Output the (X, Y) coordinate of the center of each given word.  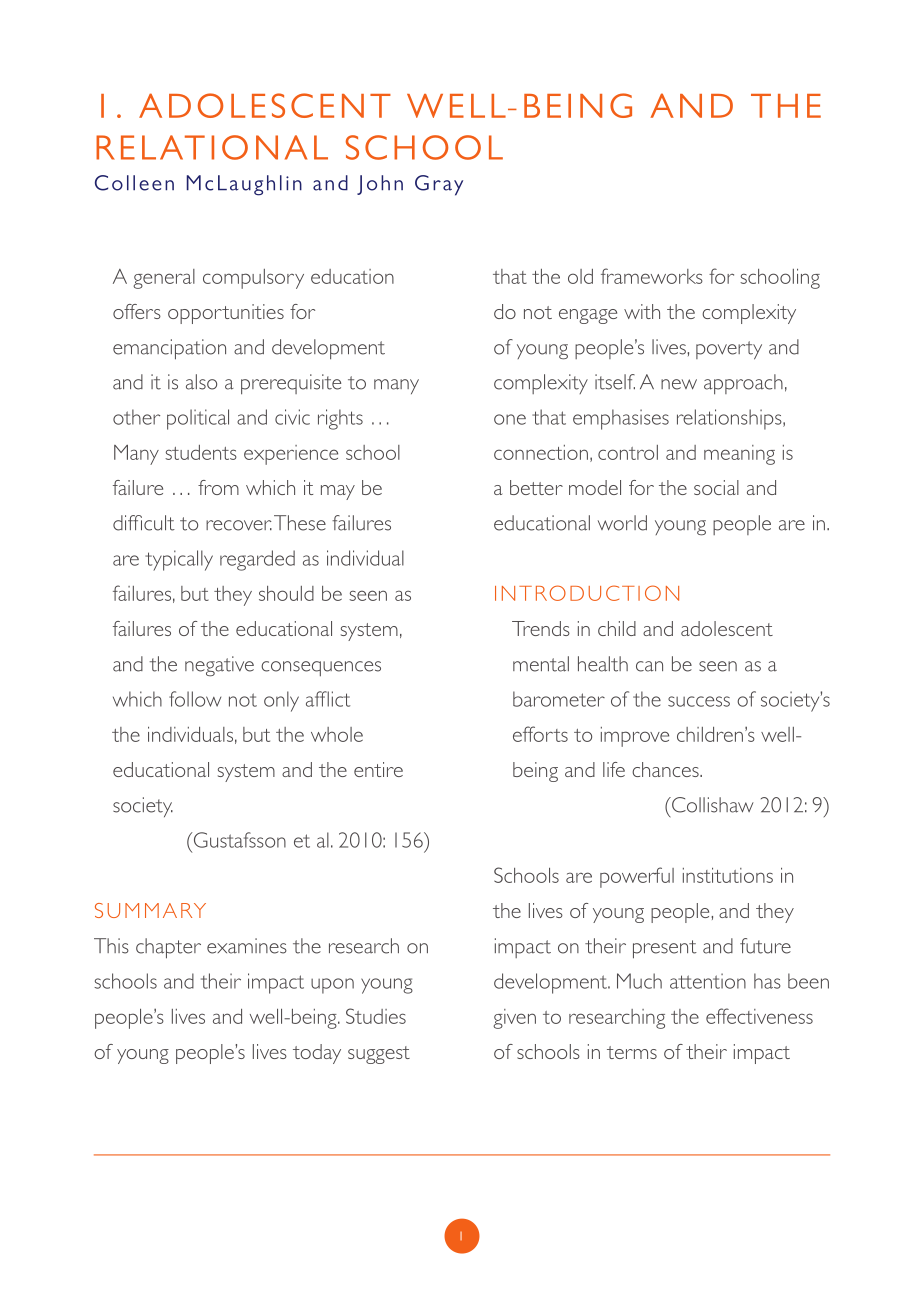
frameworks (652, 276)
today (317, 1054)
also (201, 382)
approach (743, 384)
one (510, 419)
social (716, 487)
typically (179, 560)
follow (195, 699)
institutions (728, 875)
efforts (540, 734)
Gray (439, 185)
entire (378, 769)
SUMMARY (150, 910)
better (536, 487)
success (699, 701)
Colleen (134, 183)
